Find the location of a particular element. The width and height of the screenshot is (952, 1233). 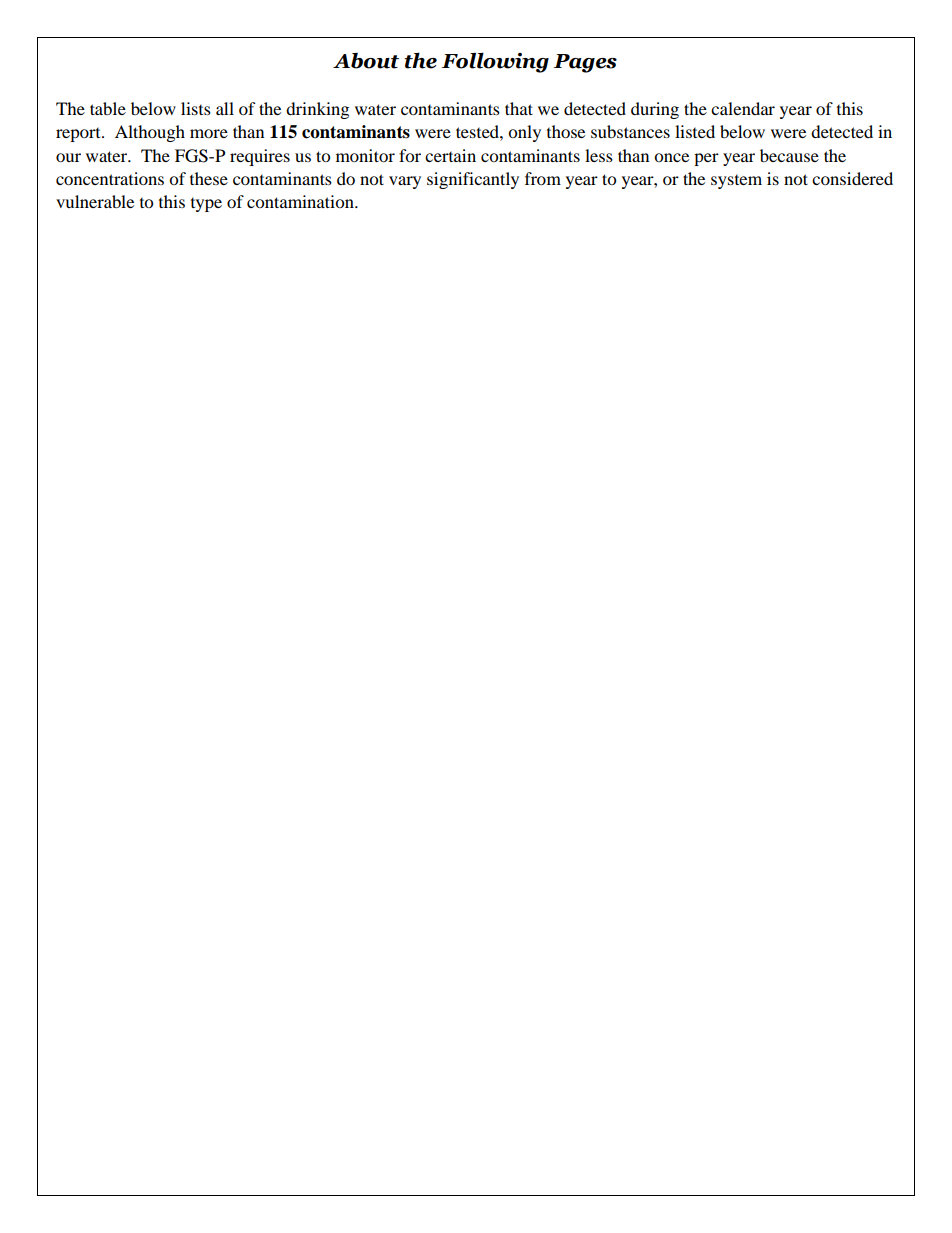

Following is located at coordinates (495, 63).
